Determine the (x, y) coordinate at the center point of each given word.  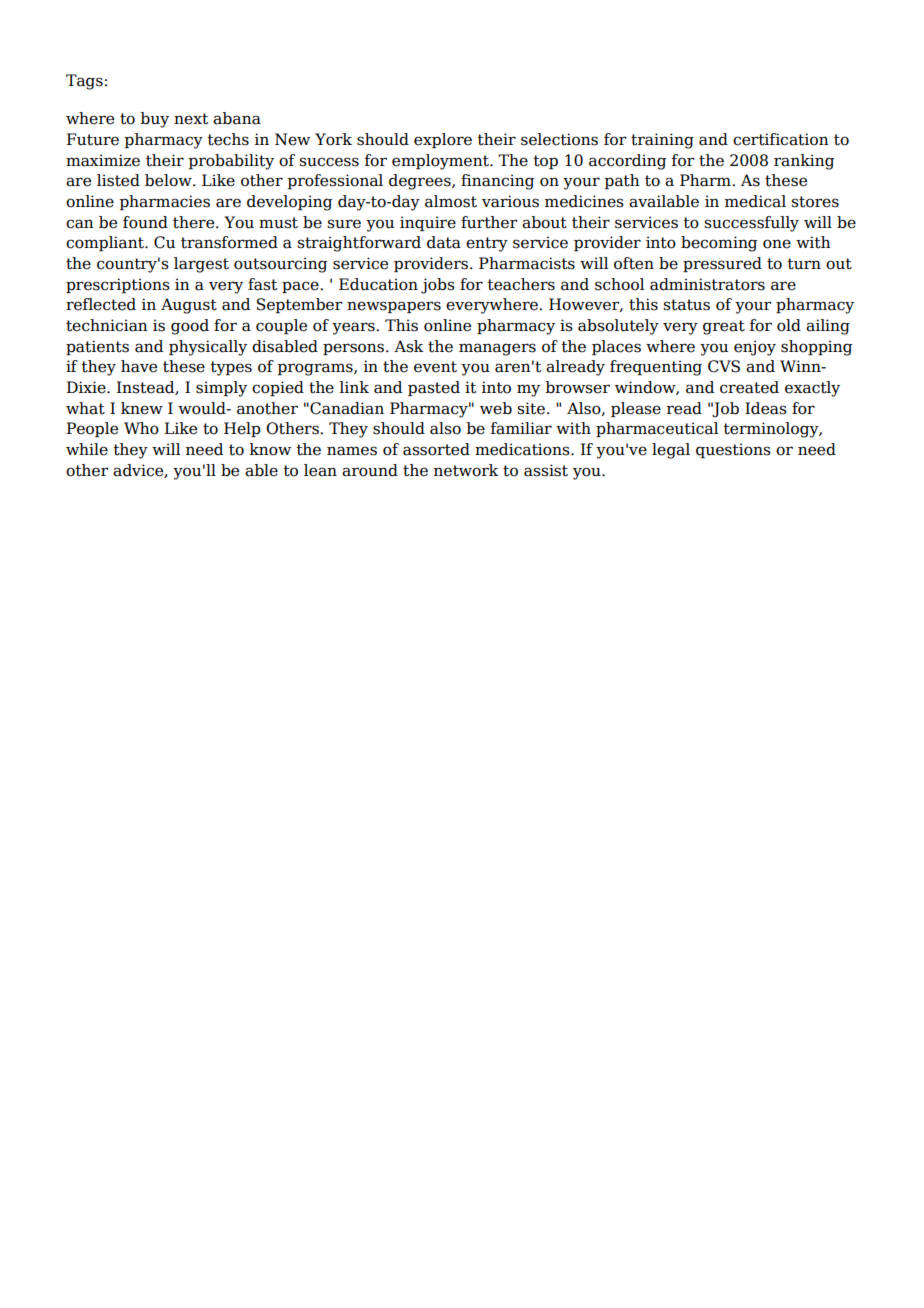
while (87, 449)
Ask (409, 346)
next (191, 119)
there (195, 222)
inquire (428, 223)
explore (443, 140)
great (724, 327)
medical (755, 201)
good (190, 327)
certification (781, 139)
